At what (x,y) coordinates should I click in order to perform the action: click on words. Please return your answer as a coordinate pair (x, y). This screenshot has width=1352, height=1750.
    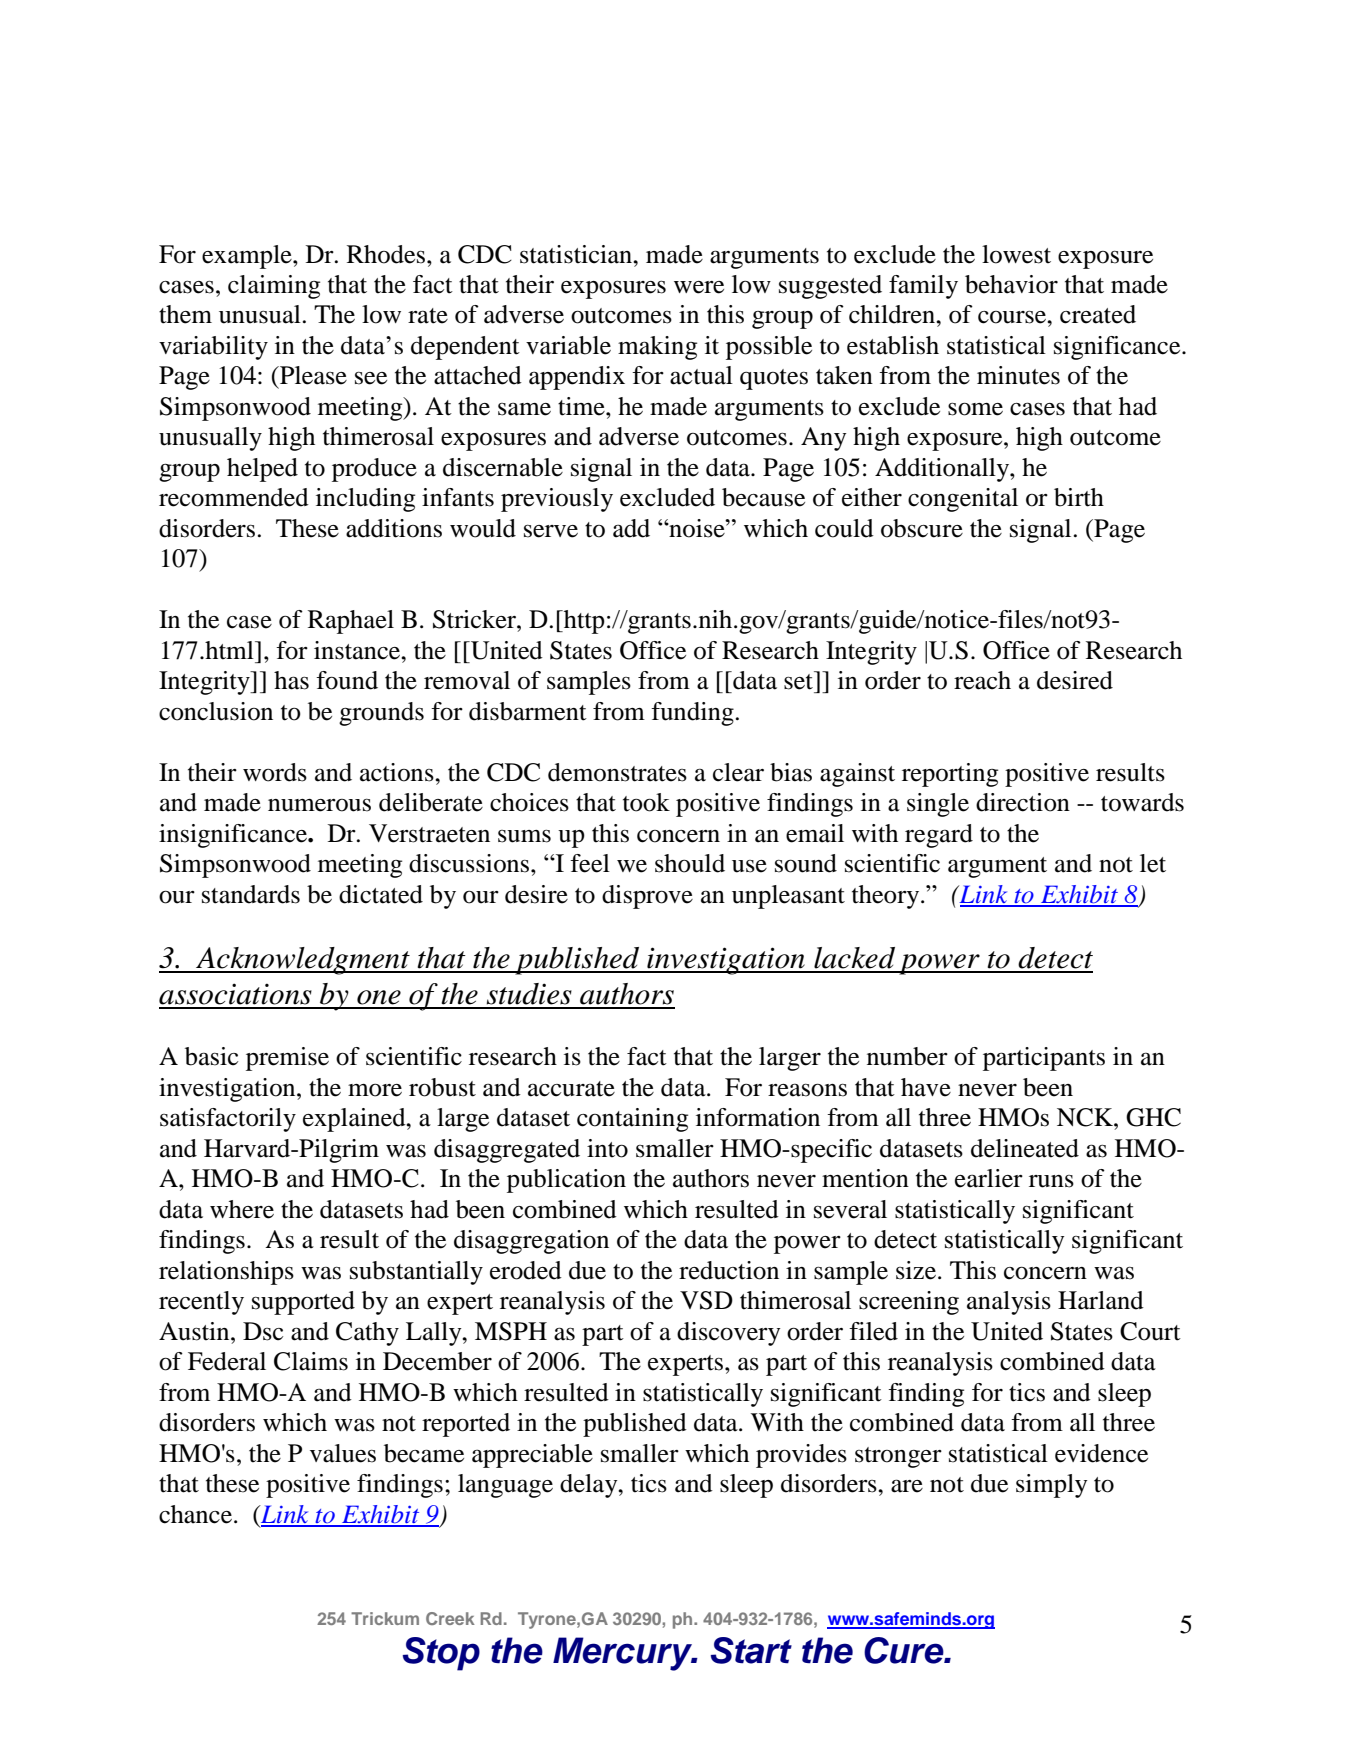
    Looking at the image, I should click on (275, 772).
